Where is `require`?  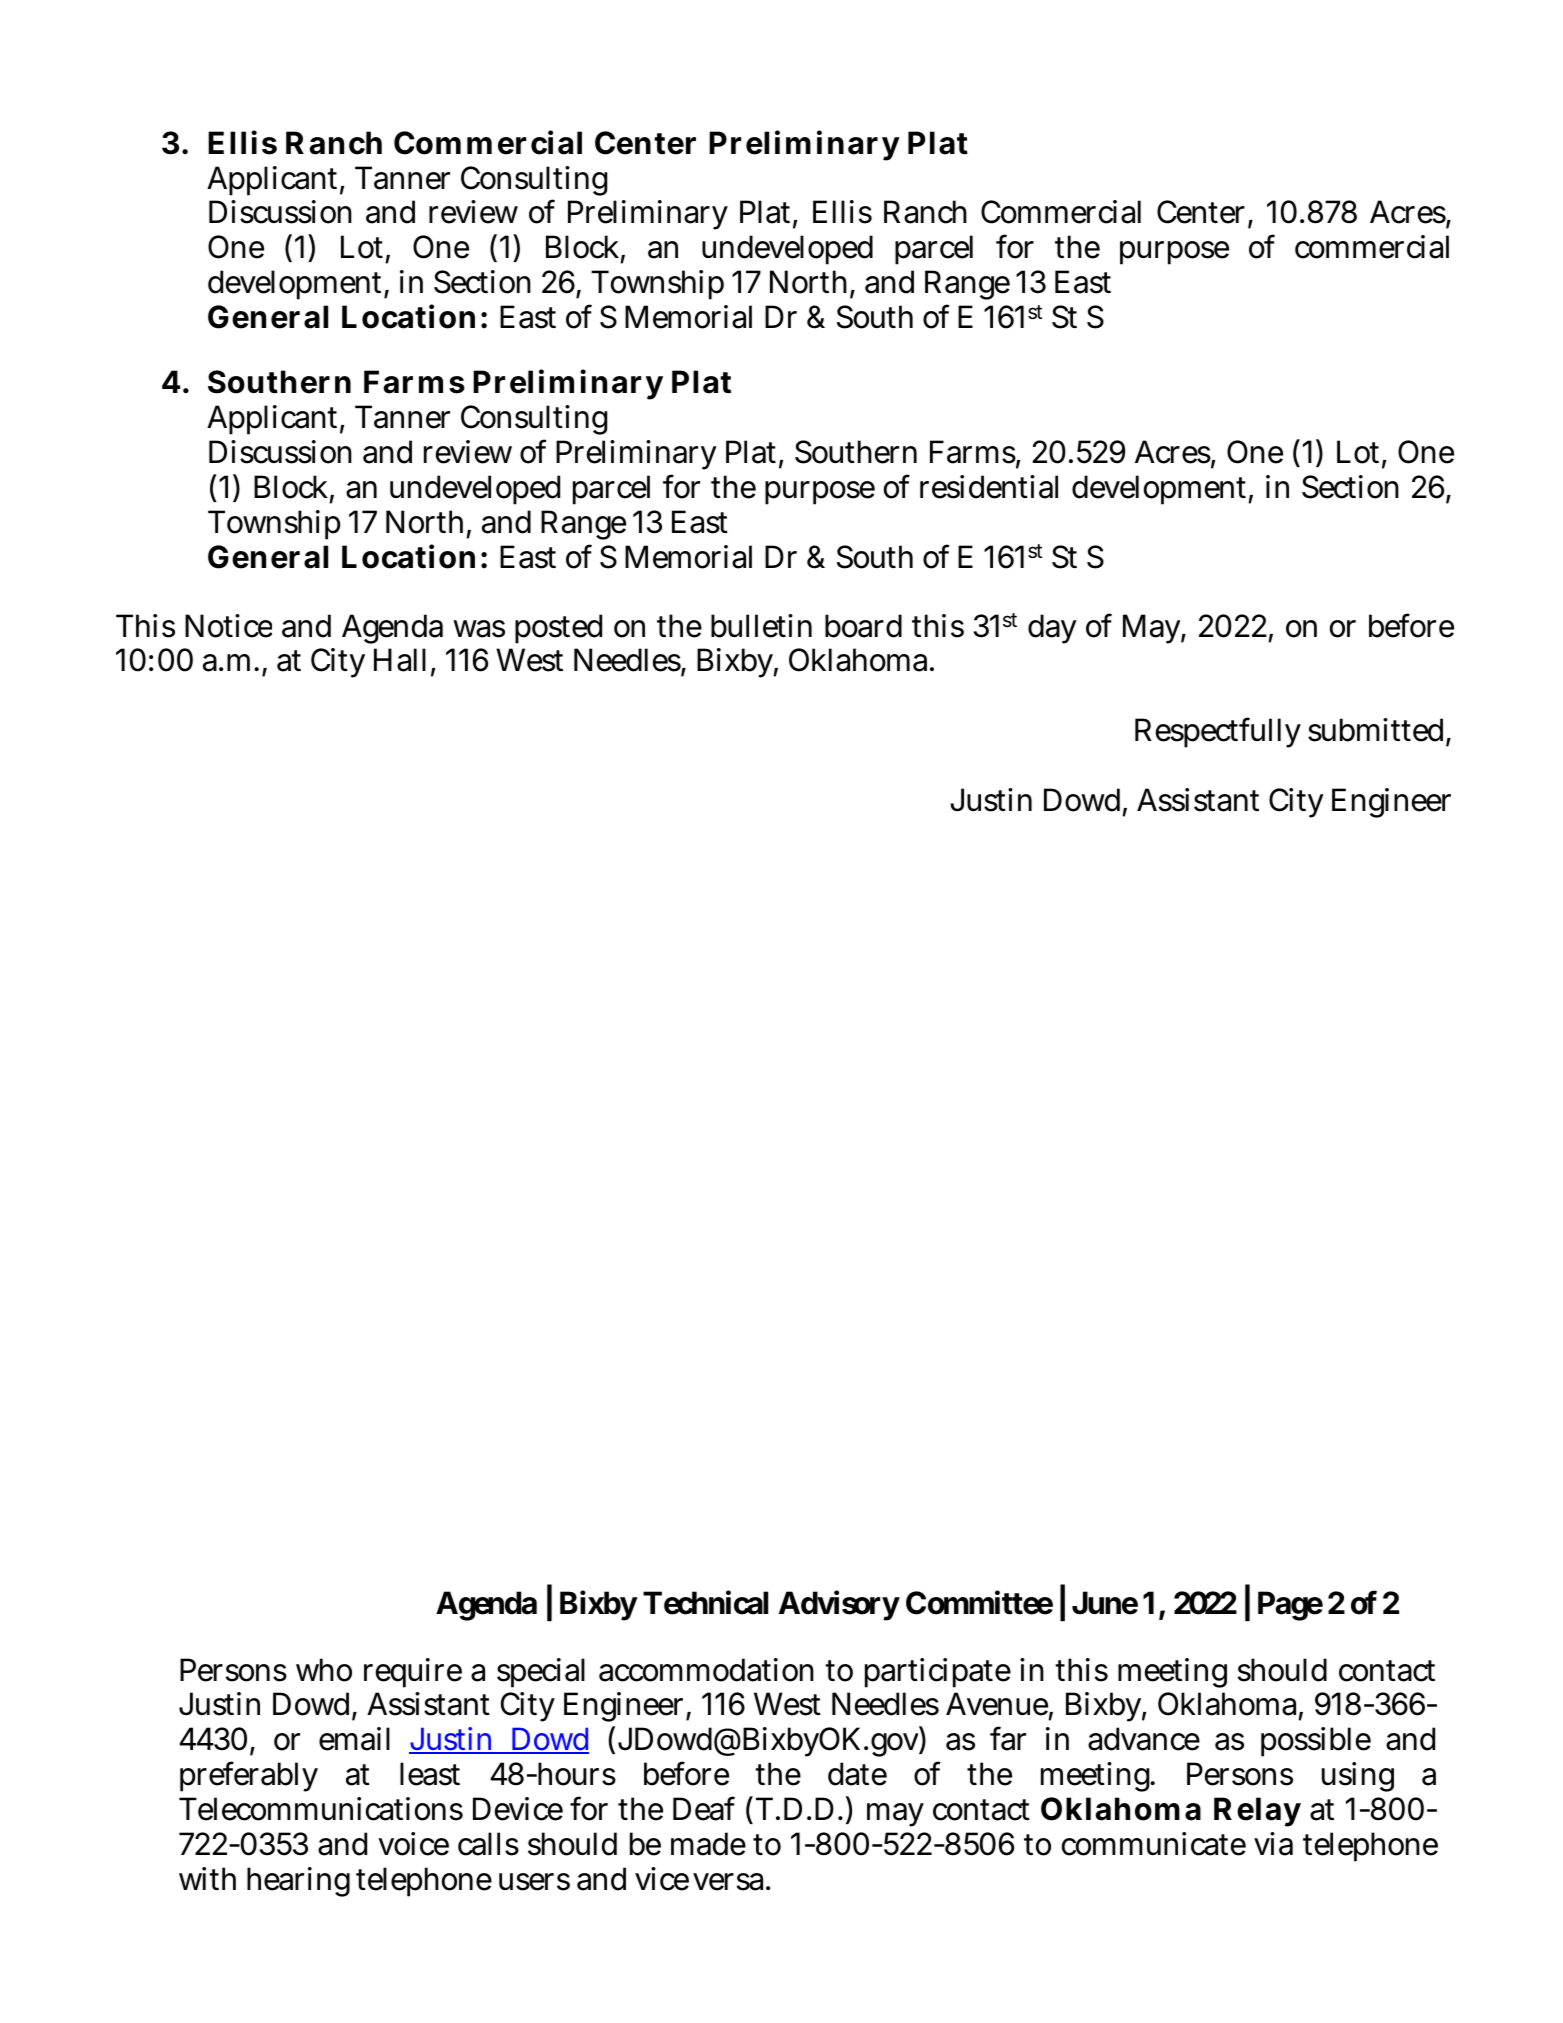
require is located at coordinates (413, 1673).
